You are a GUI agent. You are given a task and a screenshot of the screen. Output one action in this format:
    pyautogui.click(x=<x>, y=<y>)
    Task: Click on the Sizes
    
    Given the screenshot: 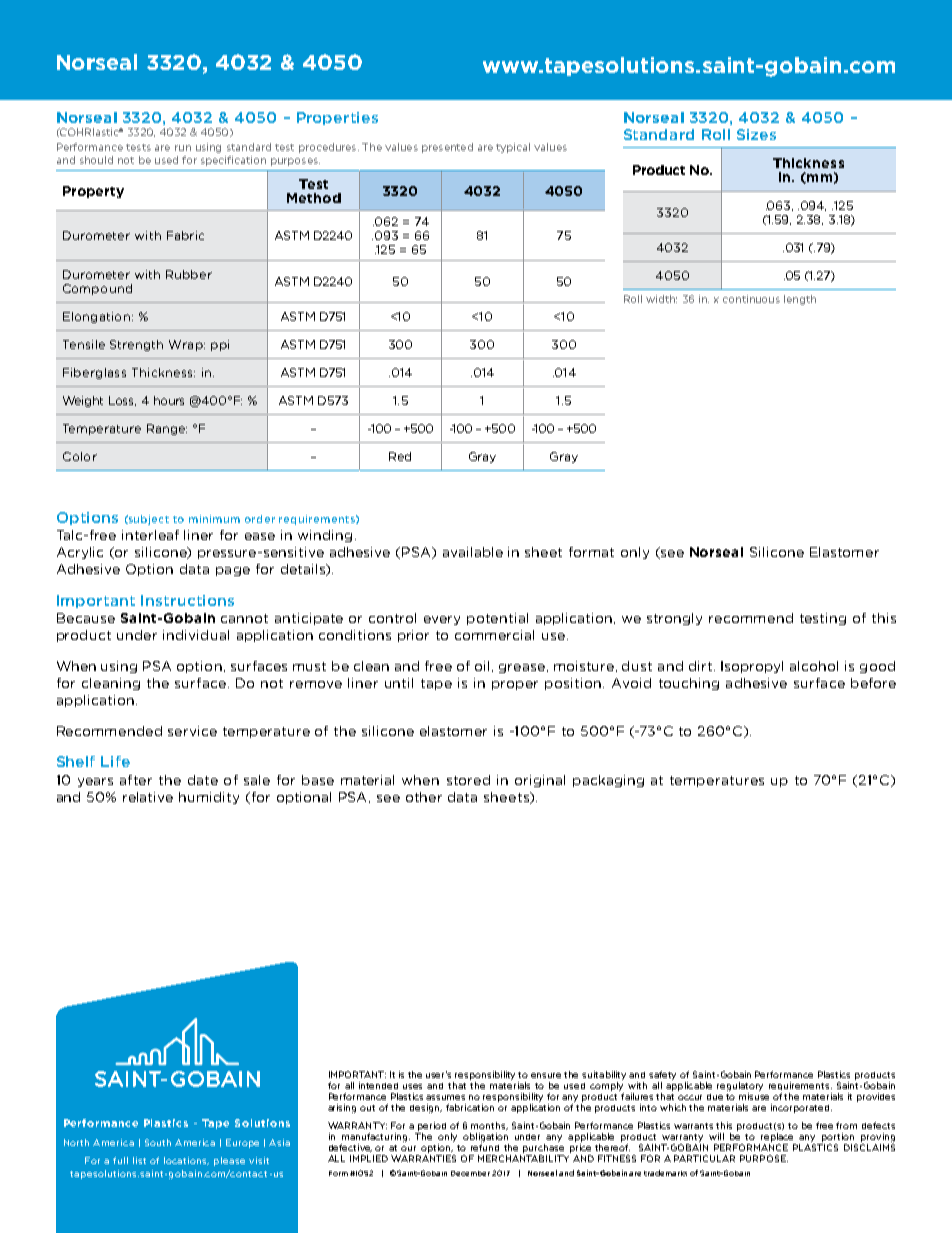 What is the action you would take?
    pyautogui.click(x=756, y=134)
